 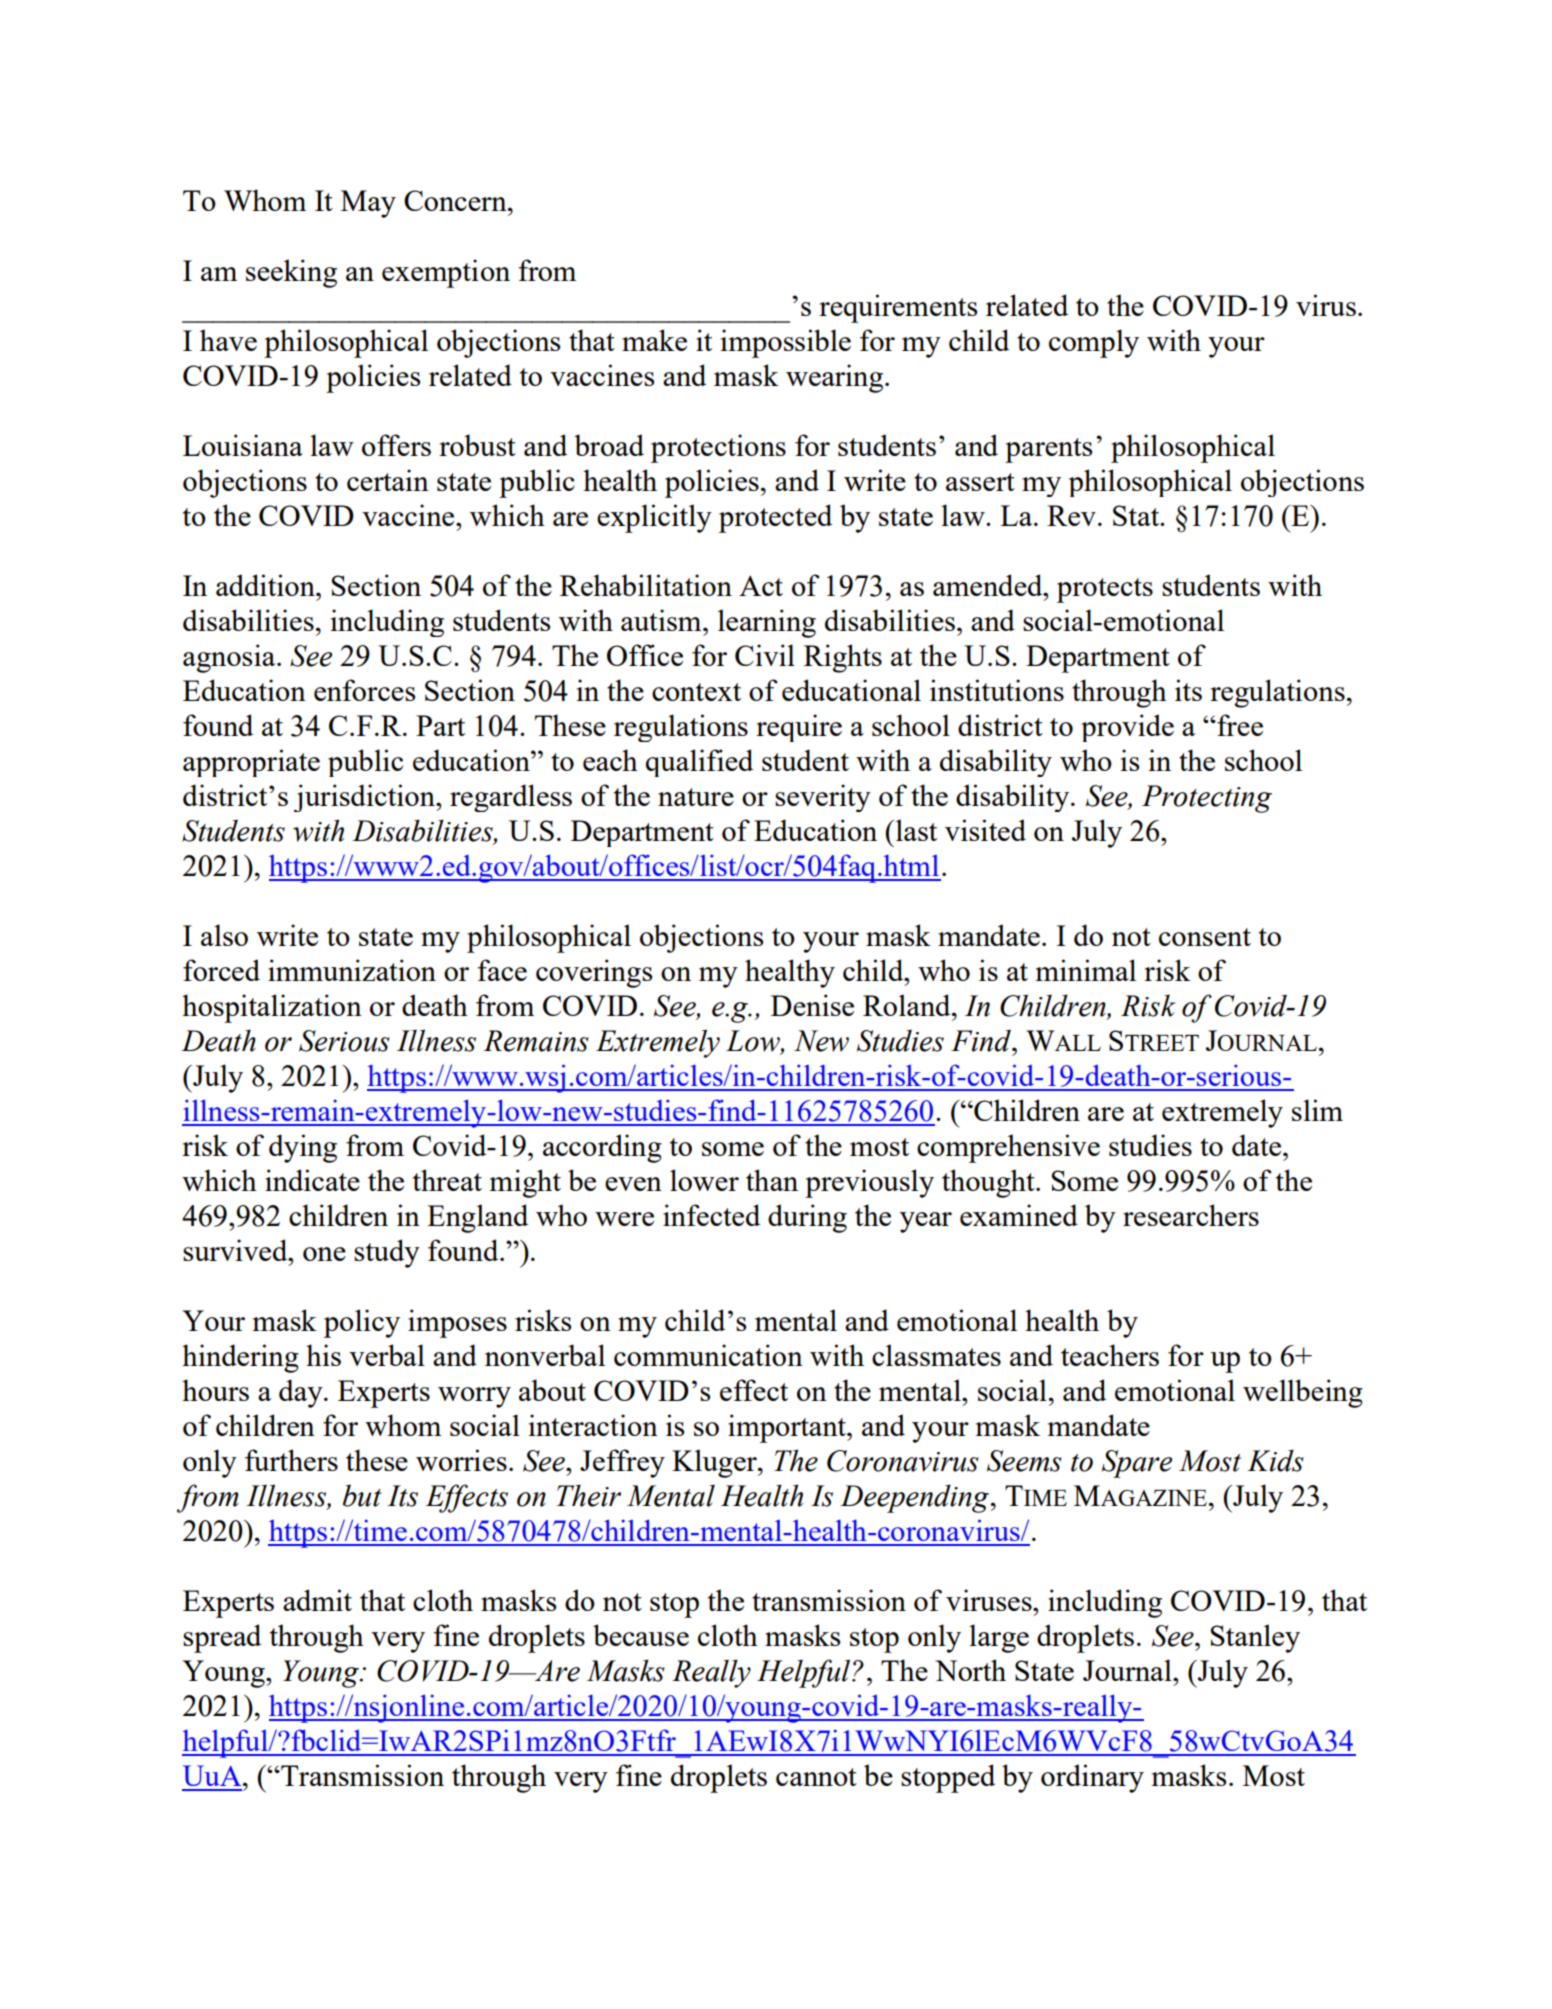 I want to click on severity, so click(x=823, y=798).
